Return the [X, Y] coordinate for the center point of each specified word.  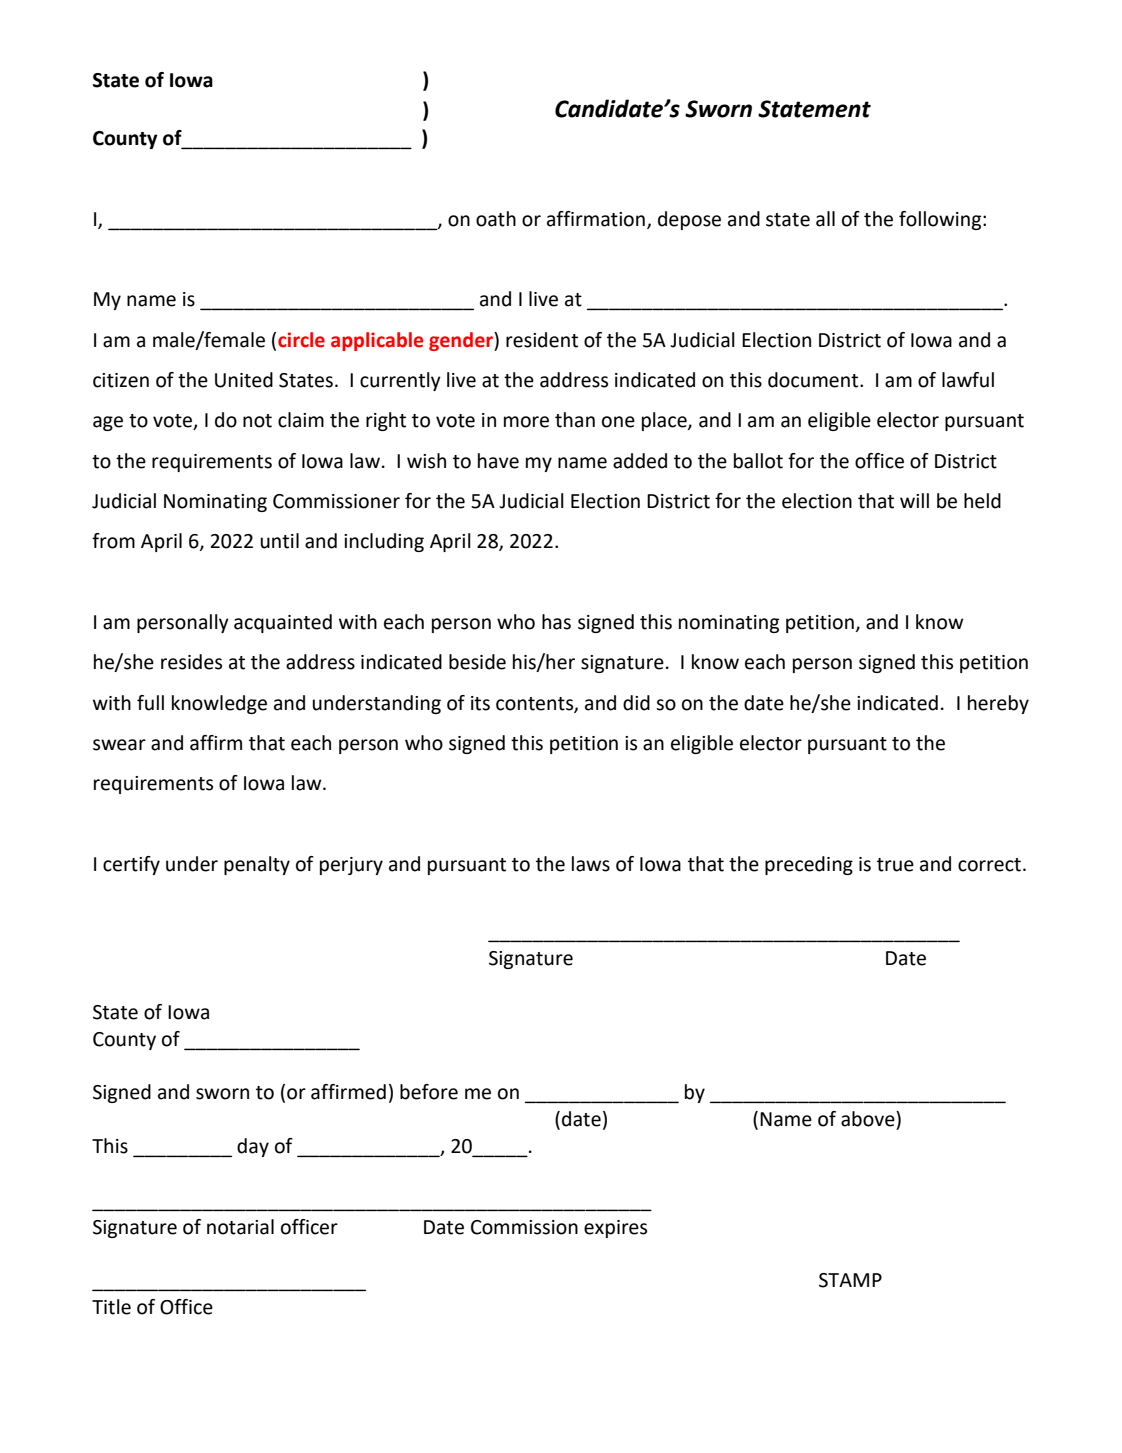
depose [689, 220]
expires [615, 1229]
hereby [998, 704]
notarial [240, 1227]
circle [301, 340]
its [480, 703]
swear [119, 745]
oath [496, 219]
